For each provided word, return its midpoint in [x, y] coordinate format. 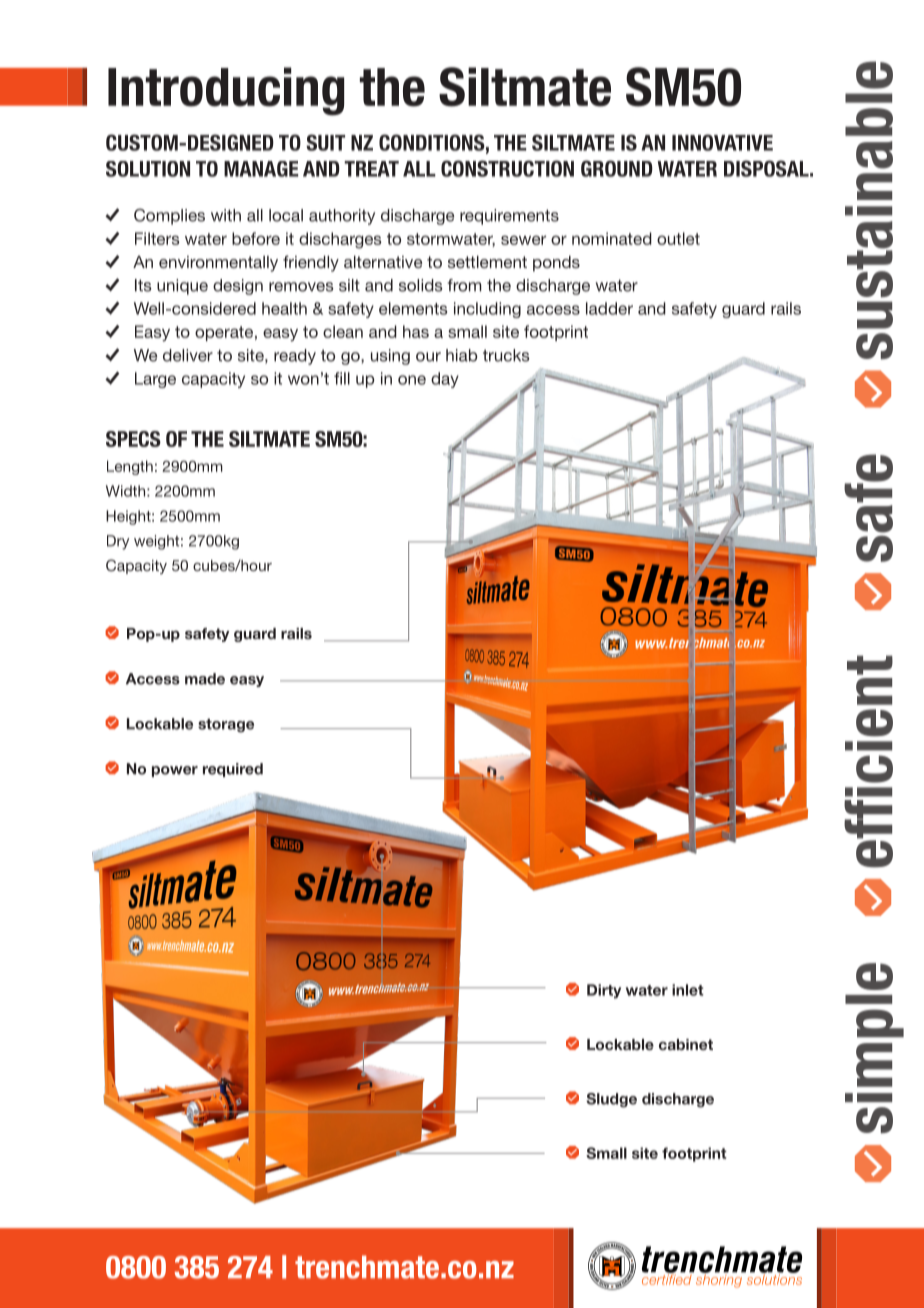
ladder [609, 308]
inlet [688, 990]
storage [226, 726]
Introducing [226, 91]
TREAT [371, 169]
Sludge [611, 1100]
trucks [506, 355]
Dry [118, 542]
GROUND [617, 168]
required [233, 770]
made [205, 679]
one [412, 380]
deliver [188, 355]
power [175, 771]
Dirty [604, 991]
